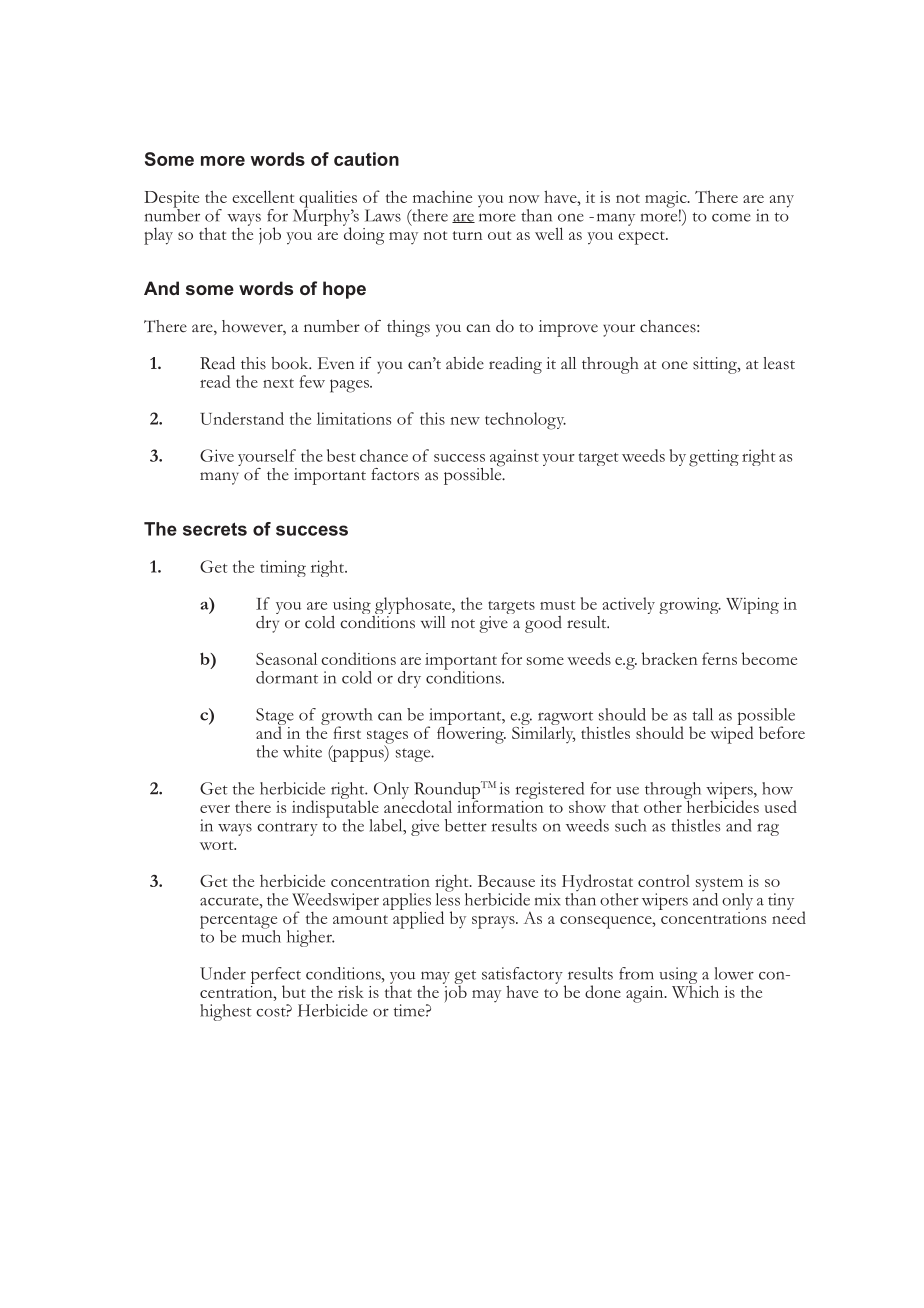 Image resolution: width=924 pixels, height=1308 pixels. I want to click on used, so click(780, 806).
